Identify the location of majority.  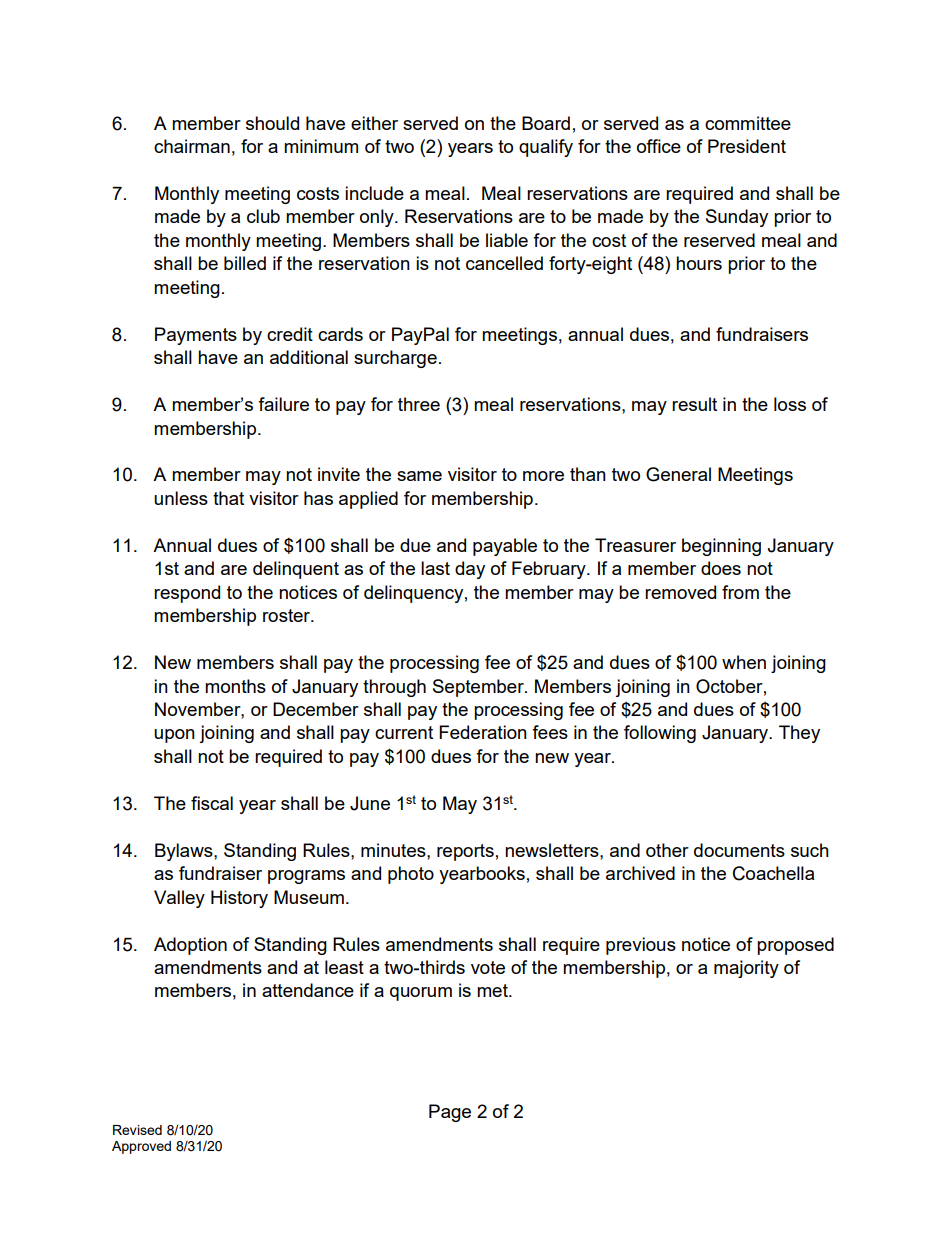
(746, 969).
